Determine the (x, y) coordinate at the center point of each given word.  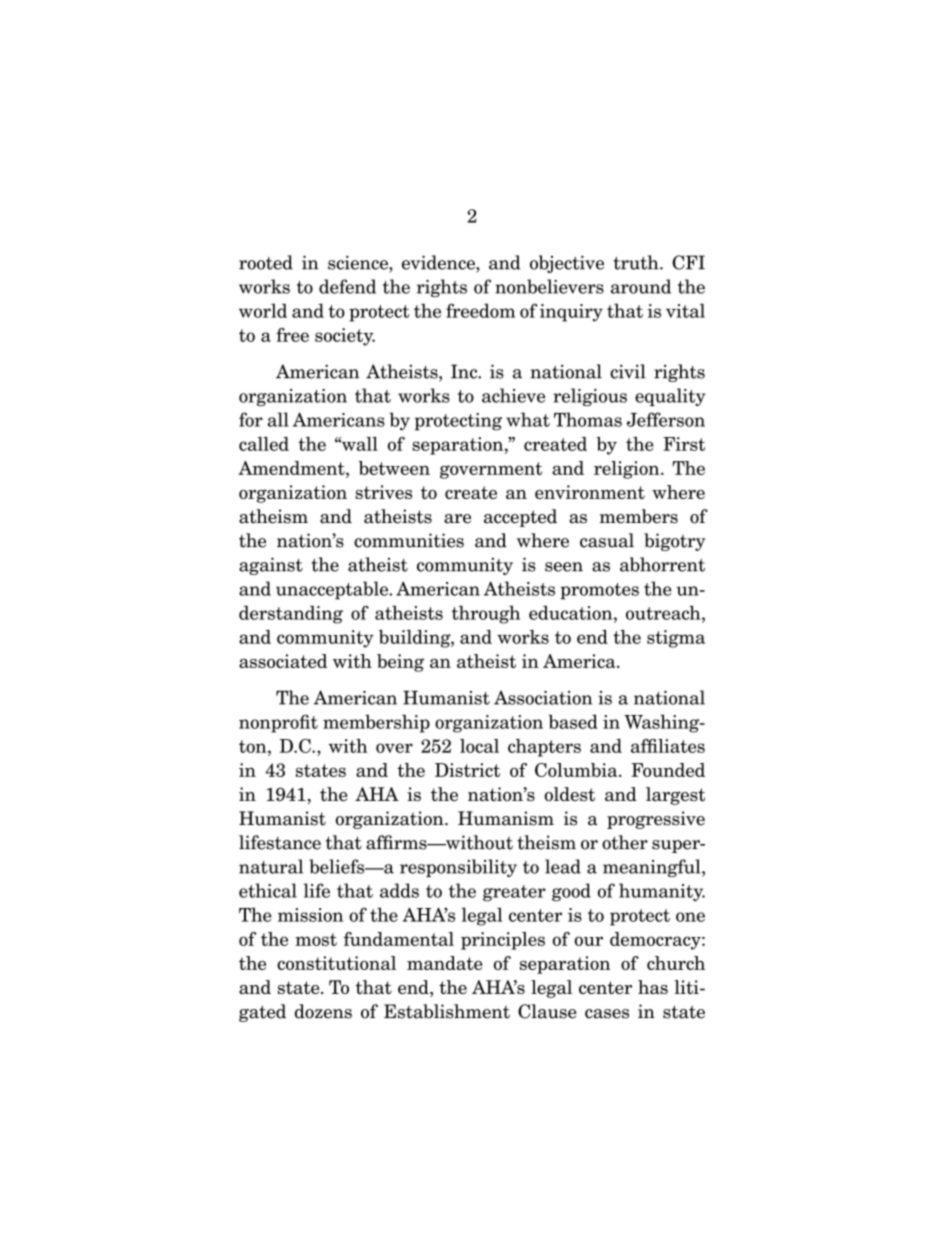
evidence (439, 262)
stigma (676, 639)
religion (628, 470)
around (641, 286)
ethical (268, 890)
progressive (656, 820)
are (457, 519)
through (486, 614)
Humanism (506, 818)
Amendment (292, 468)
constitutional (336, 963)
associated (283, 661)
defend (347, 286)
